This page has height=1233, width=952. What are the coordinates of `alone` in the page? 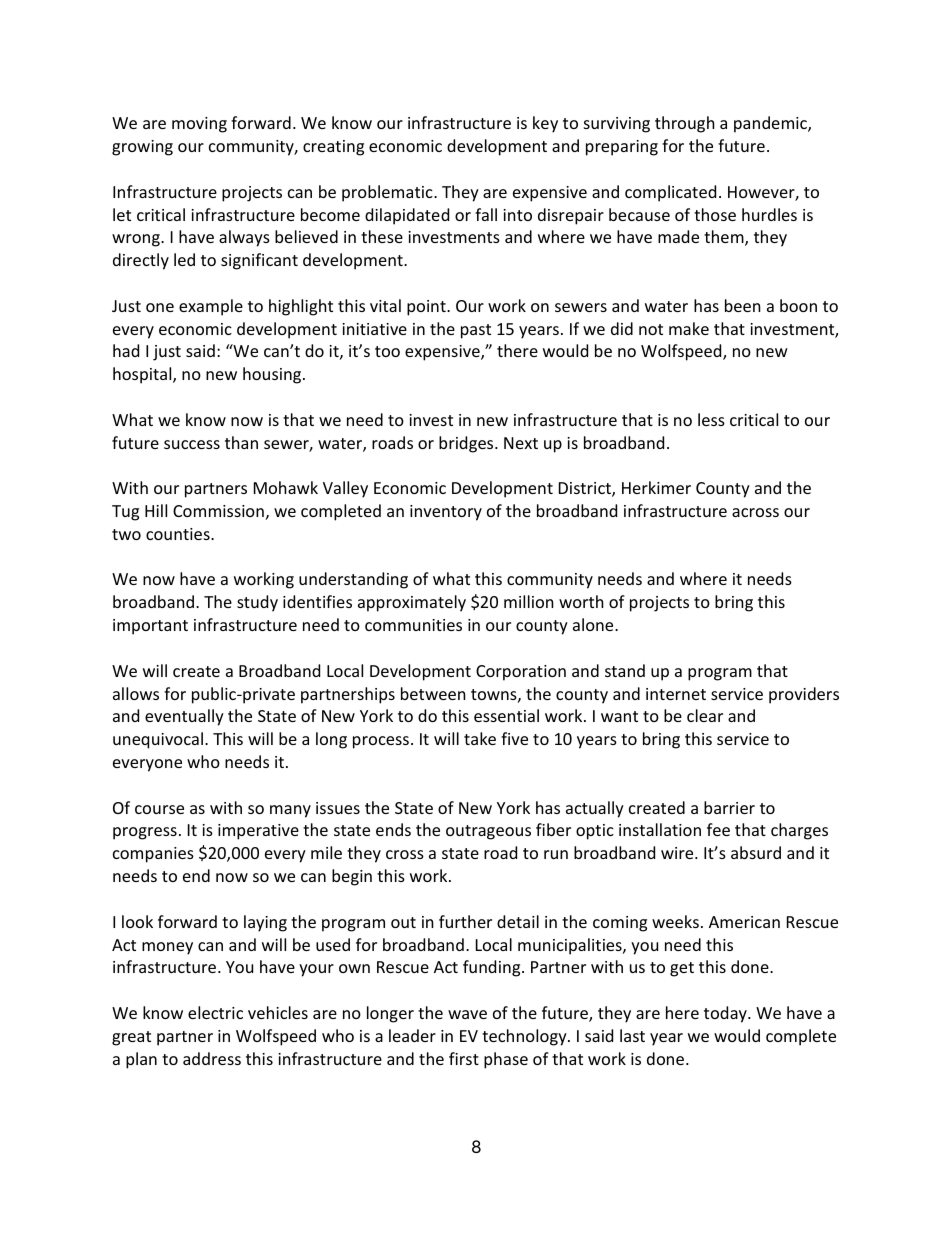 It's located at (594, 624).
